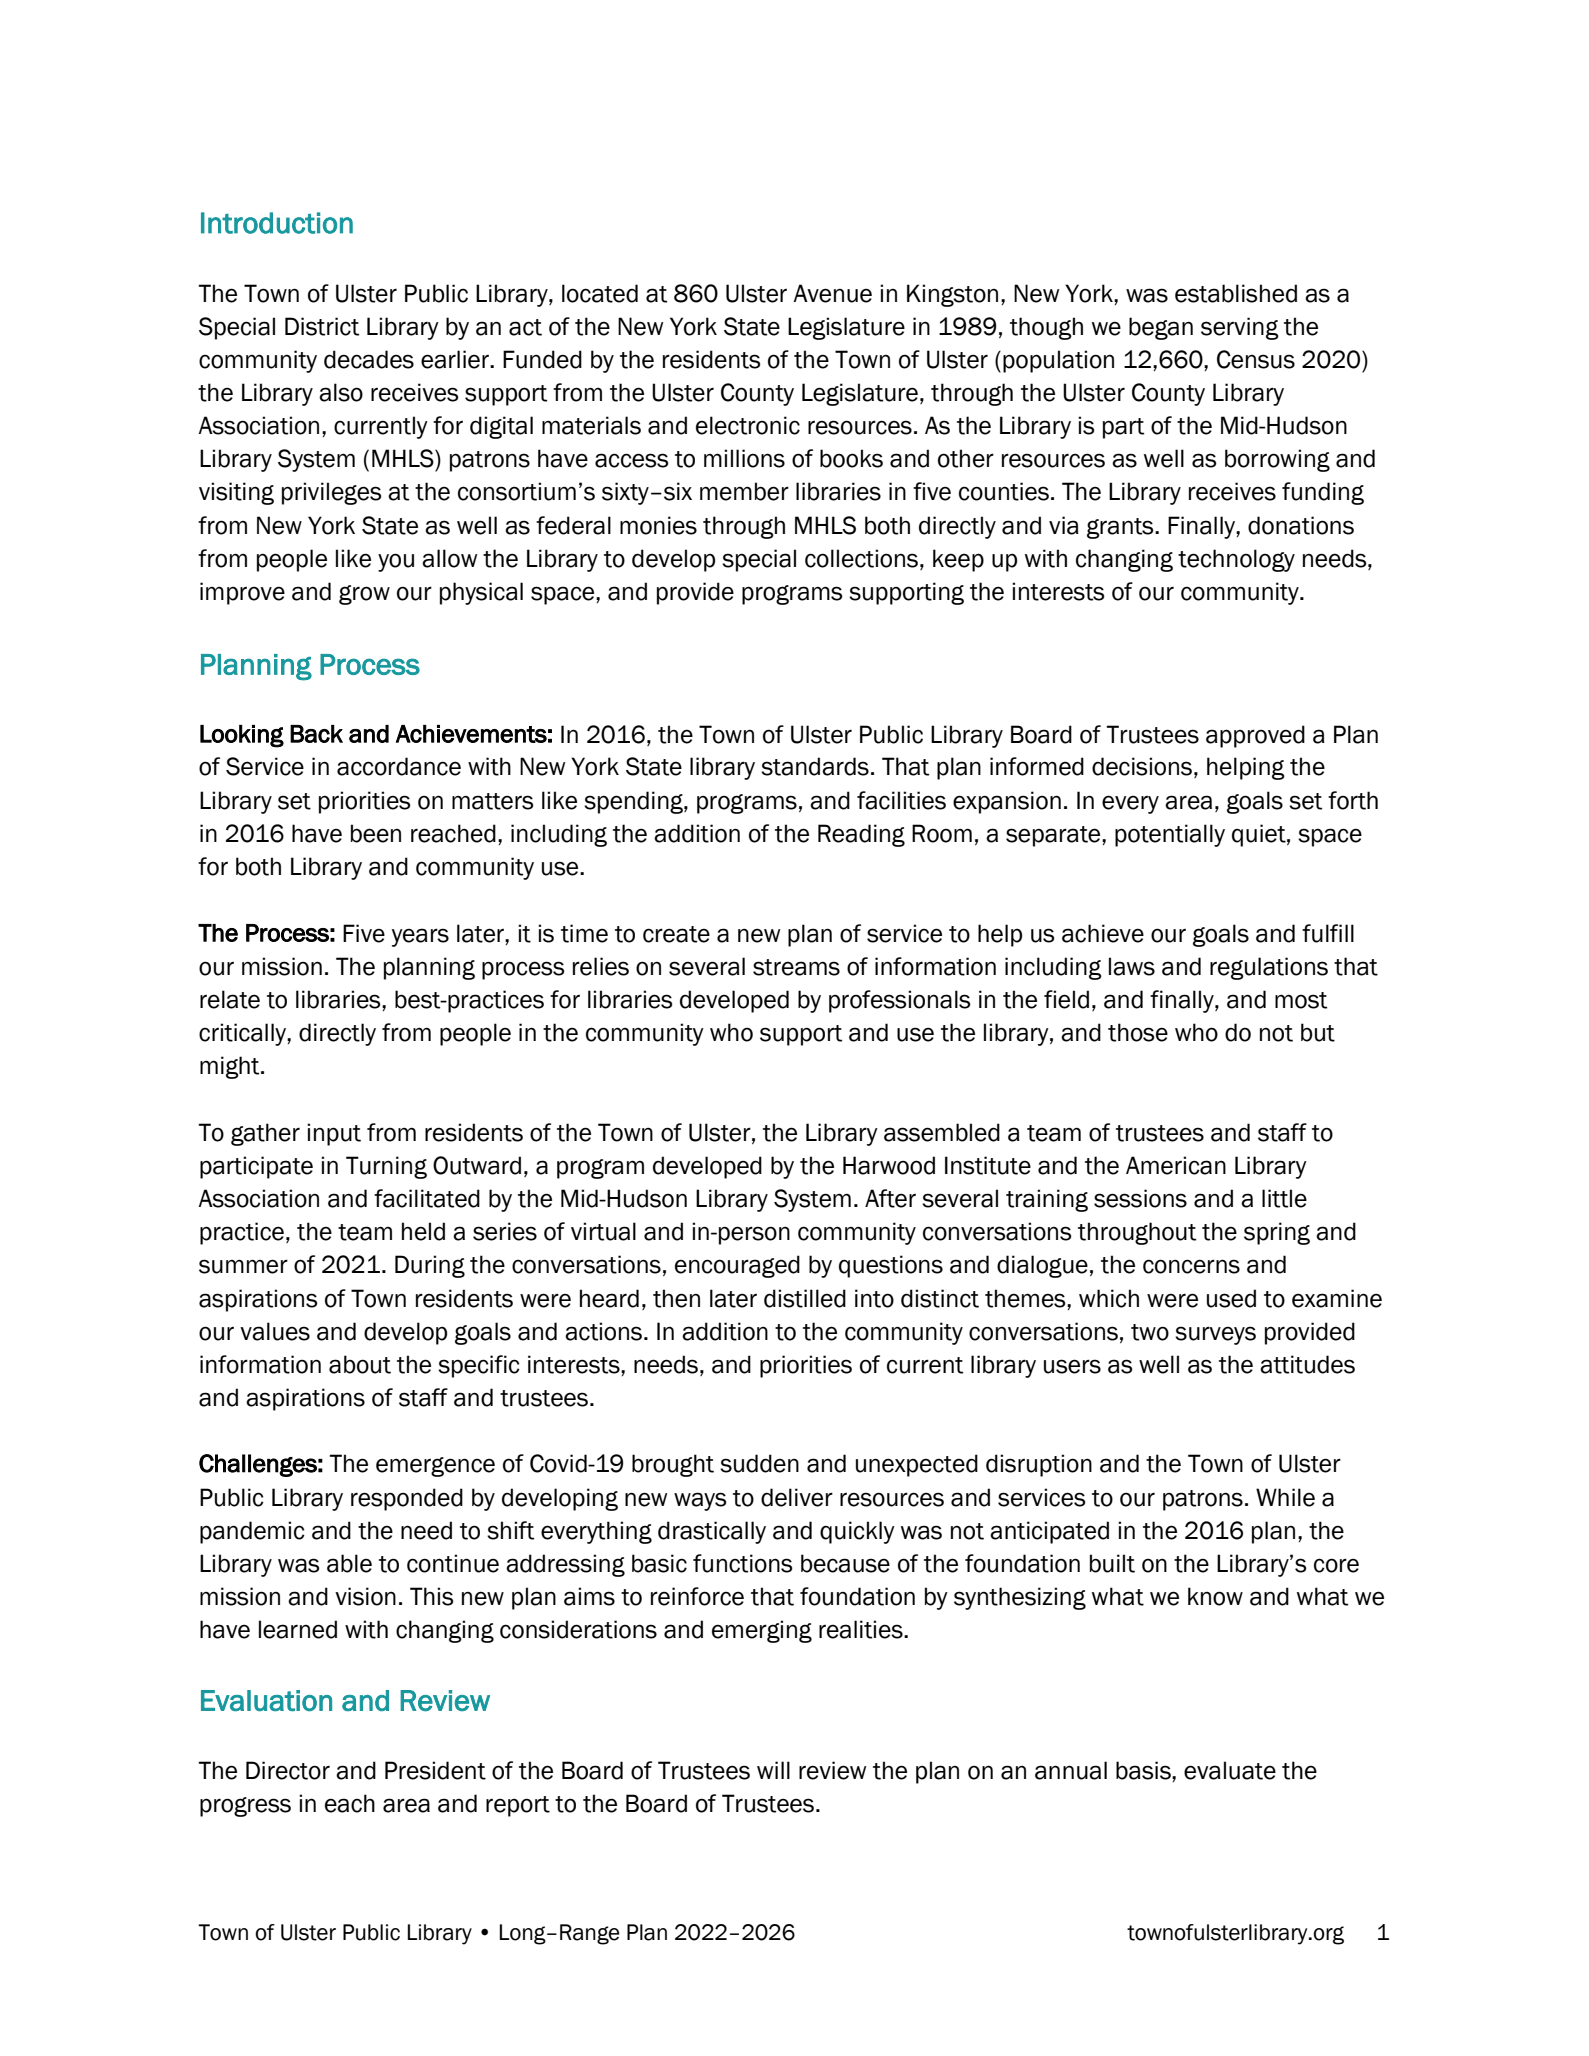  I want to click on regulations, so click(1269, 968).
